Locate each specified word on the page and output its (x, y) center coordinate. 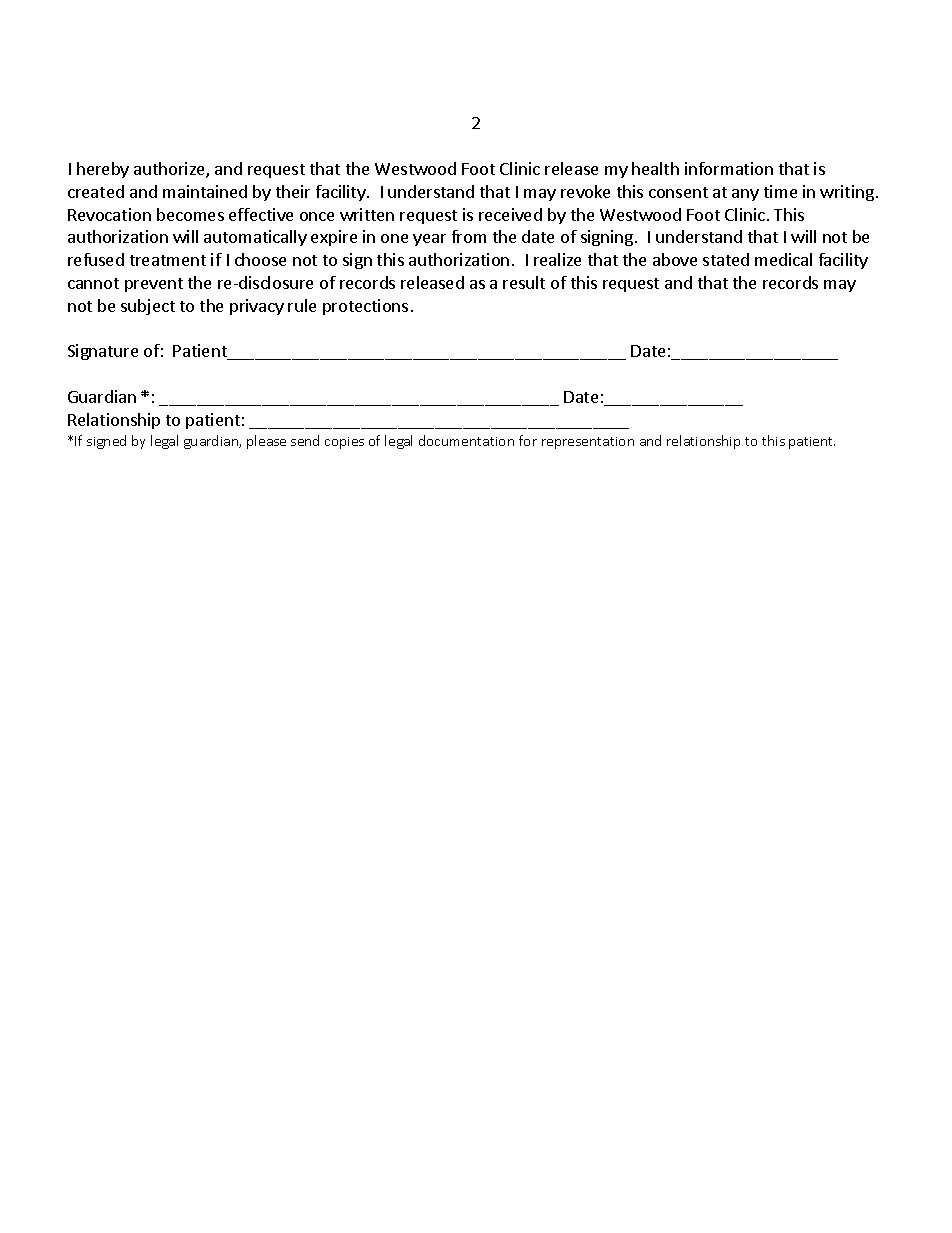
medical (783, 259)
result (524, 282)
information (729, 168)
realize (557, 259)
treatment (168, 260)
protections (365, 307)
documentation (466, 440)
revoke (585, 191)
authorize (170, 170)
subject (148, 307)
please (266, 442)
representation (588, 443)
